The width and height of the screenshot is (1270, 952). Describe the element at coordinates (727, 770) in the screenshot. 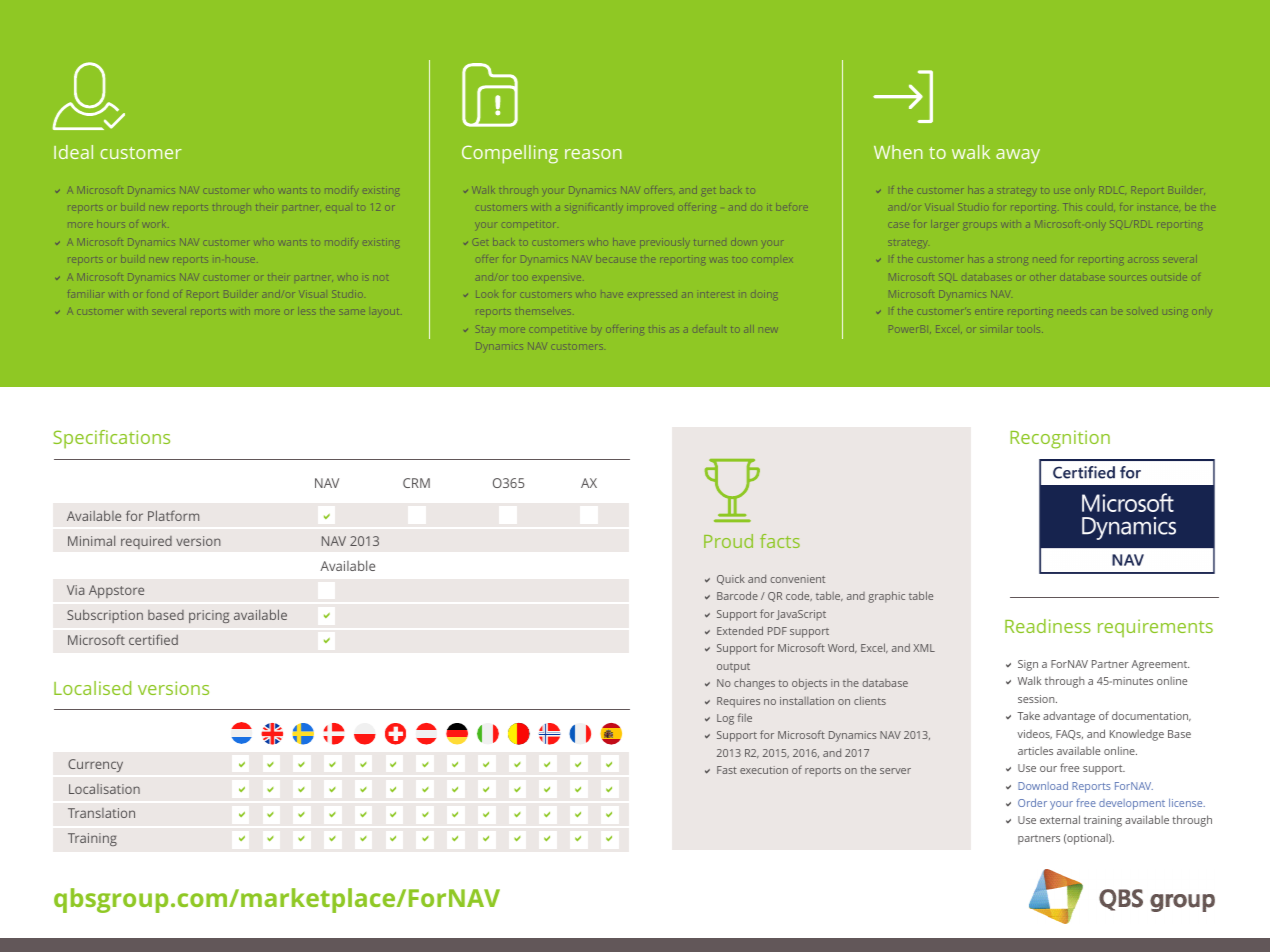

I see `Fast` at that location.
